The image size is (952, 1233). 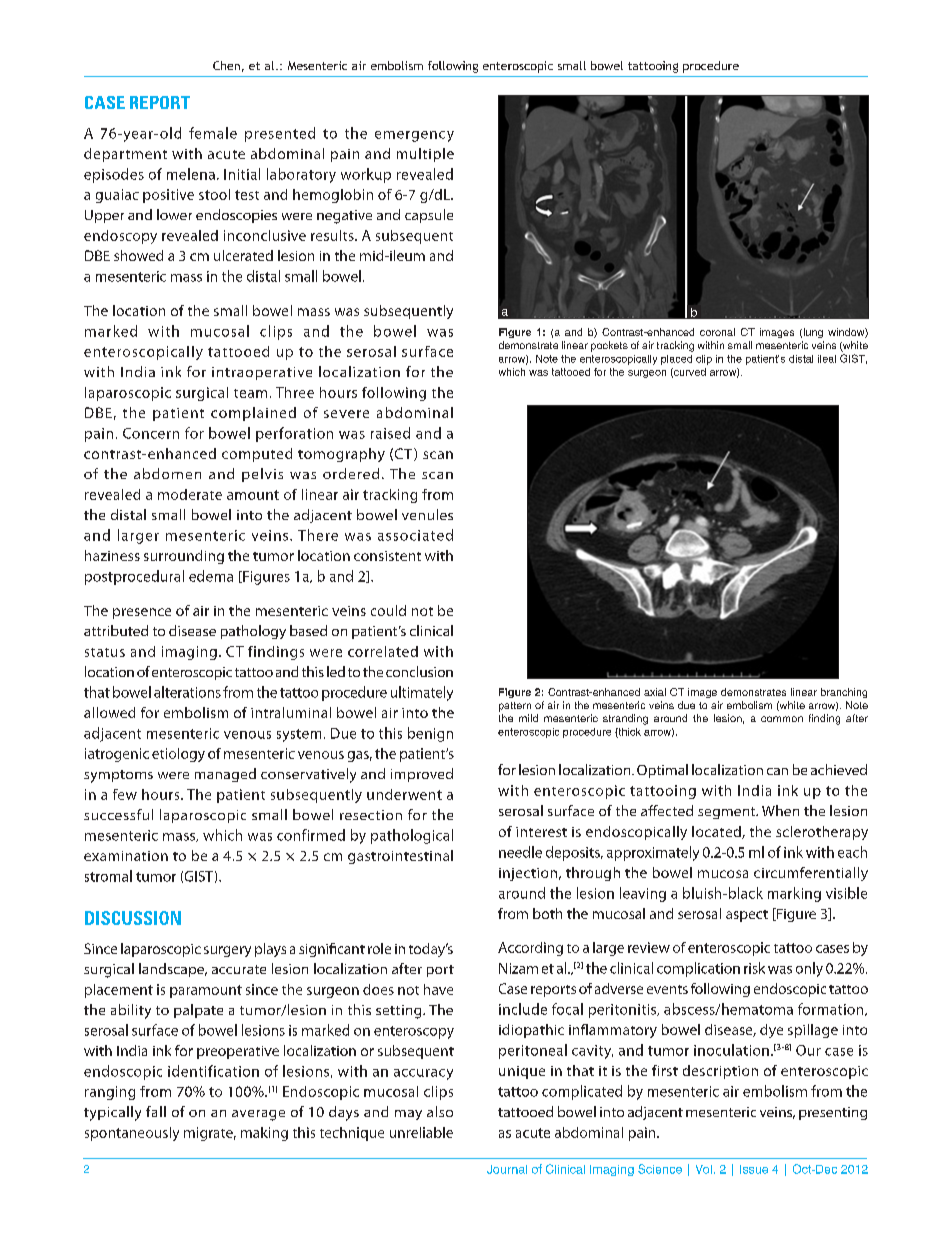 What do you see at coordinates (422, 775) in the image?
I see `improved` at bounding box center [422, 775].
